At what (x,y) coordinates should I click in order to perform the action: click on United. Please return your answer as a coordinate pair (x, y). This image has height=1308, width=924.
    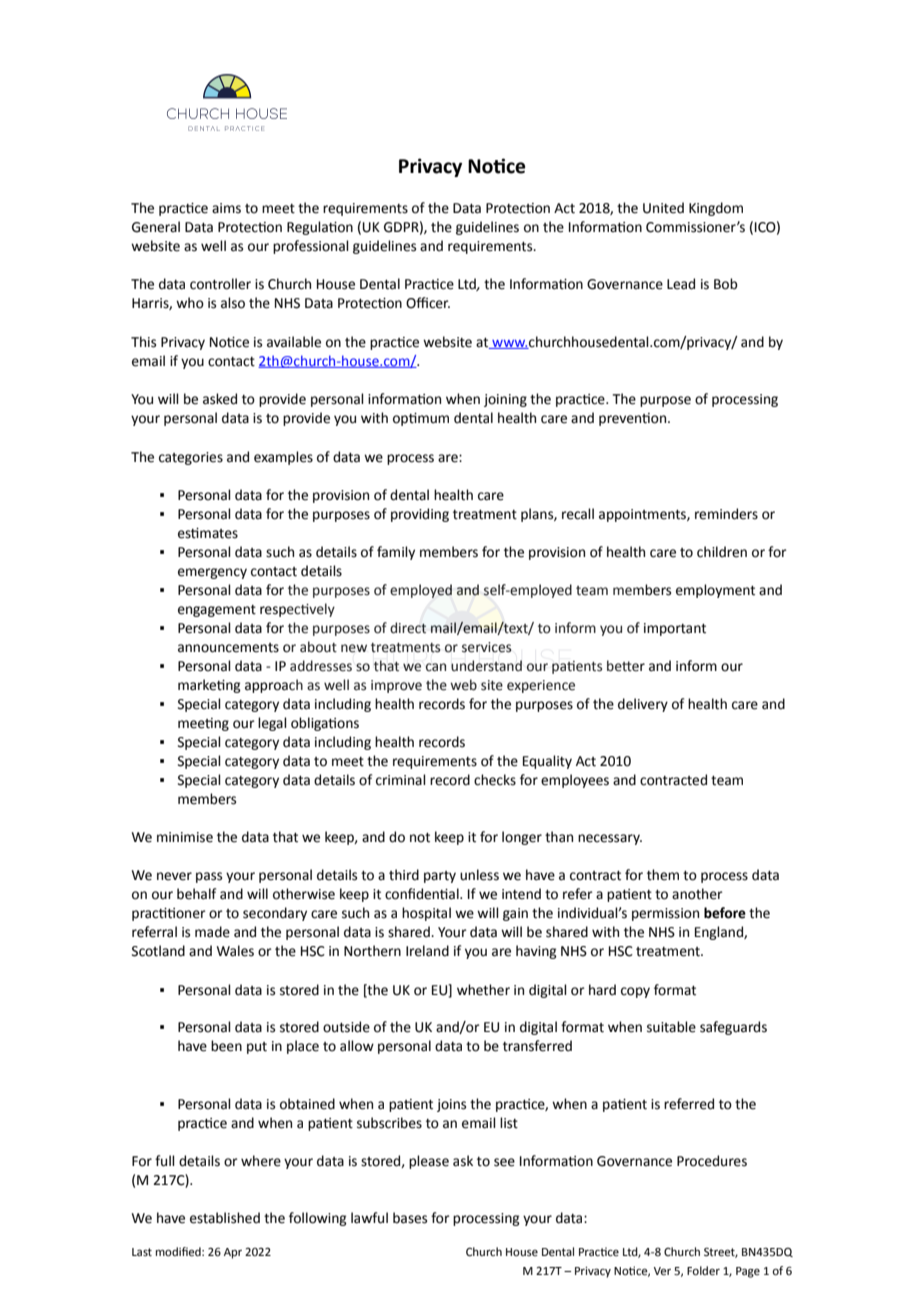
    Looking at the image, I should click on (663, 208).
